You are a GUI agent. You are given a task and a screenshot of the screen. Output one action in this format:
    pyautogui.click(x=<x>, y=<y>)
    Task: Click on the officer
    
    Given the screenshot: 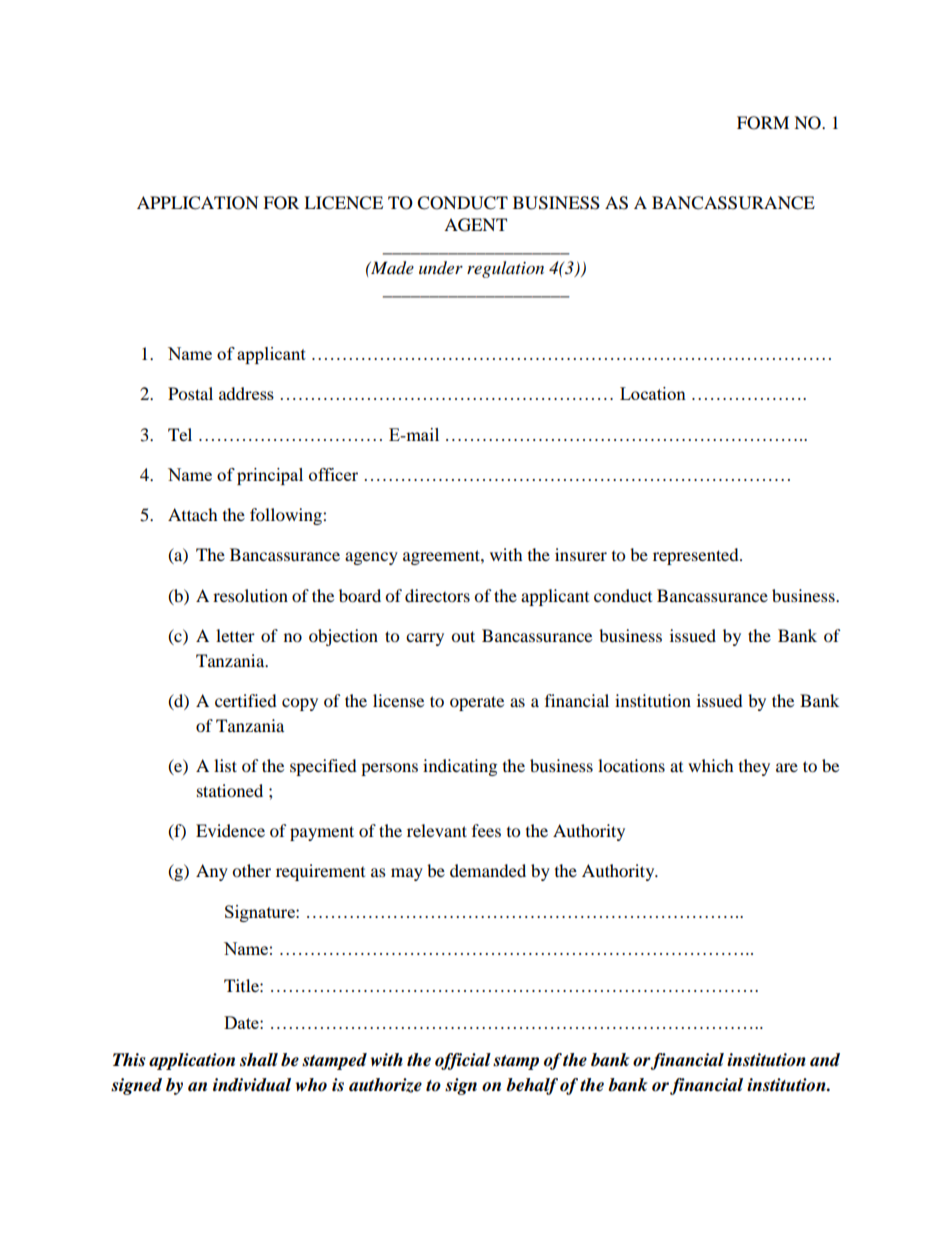 What is the action you would take?
    pyautogui.click(x=333, y=474)
